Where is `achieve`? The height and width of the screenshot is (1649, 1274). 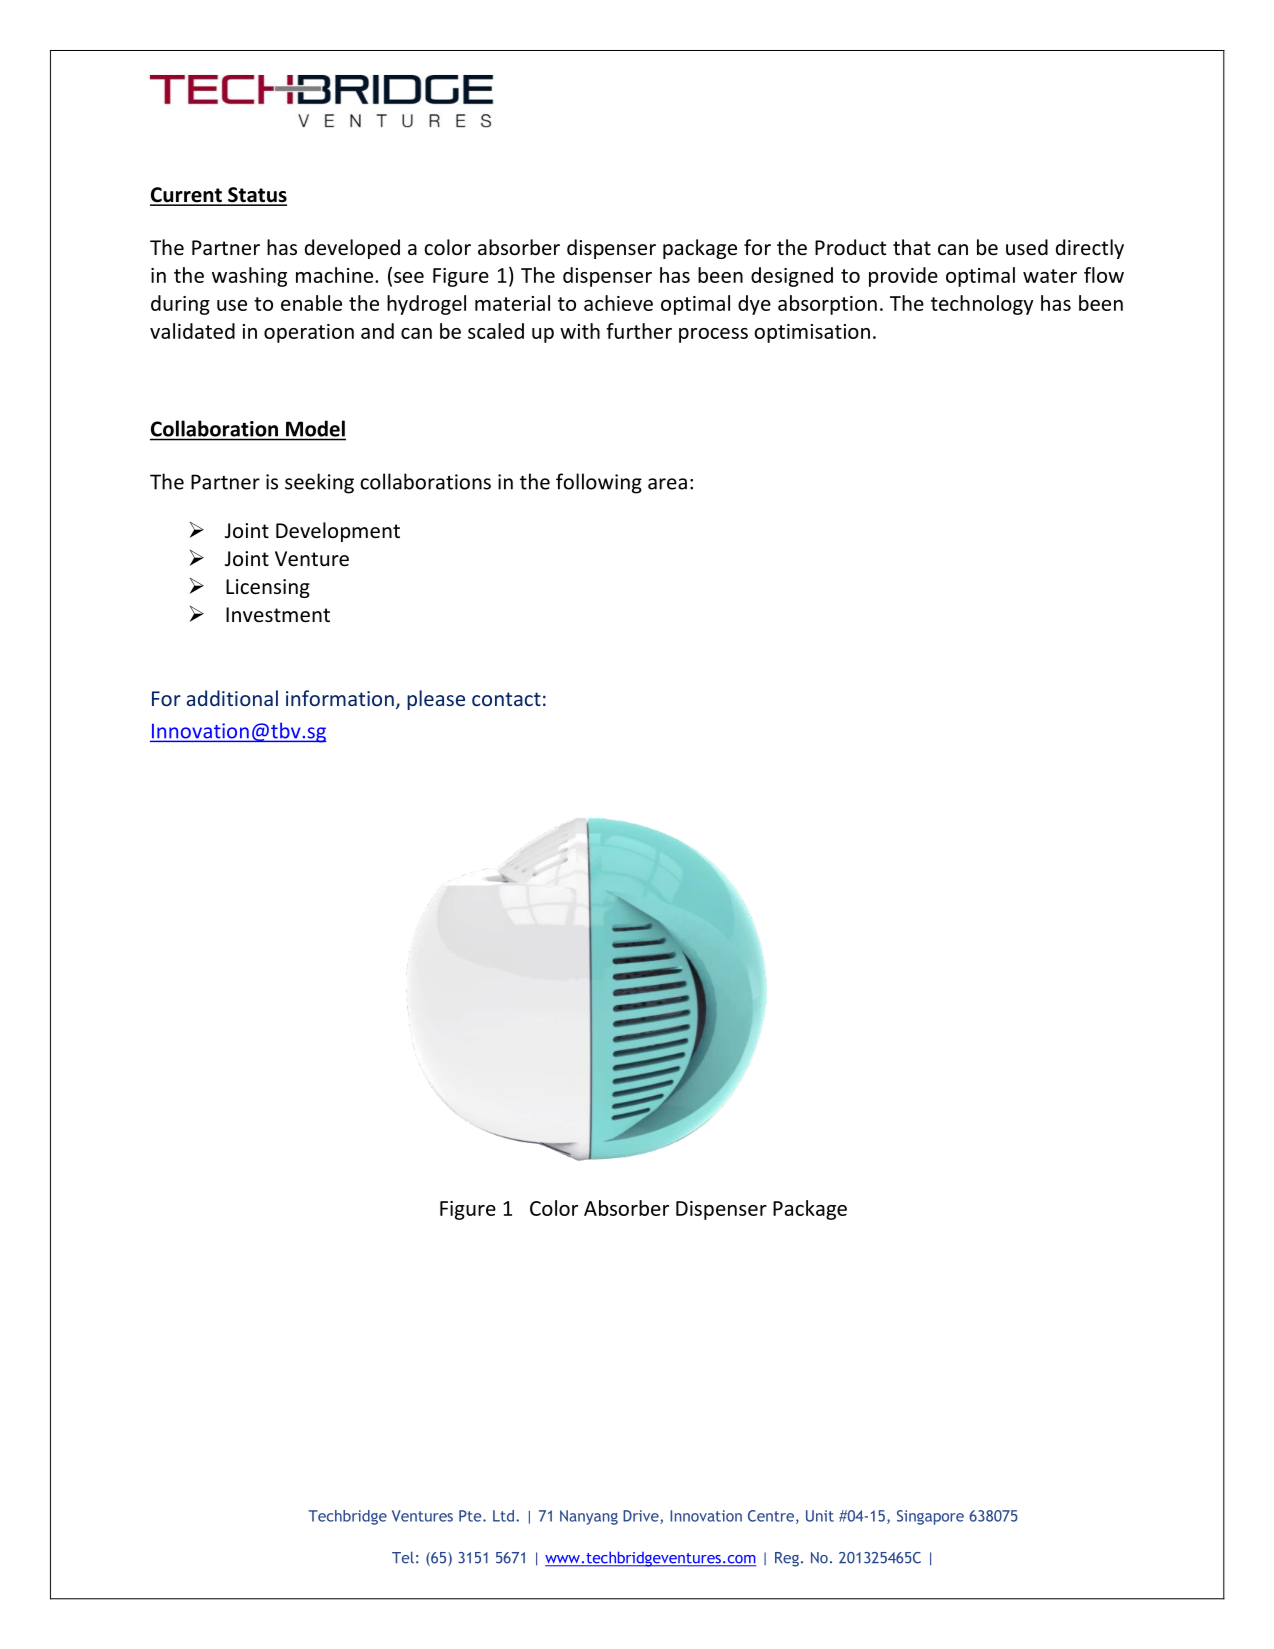 achieve is located at coordinates (618, 303).
